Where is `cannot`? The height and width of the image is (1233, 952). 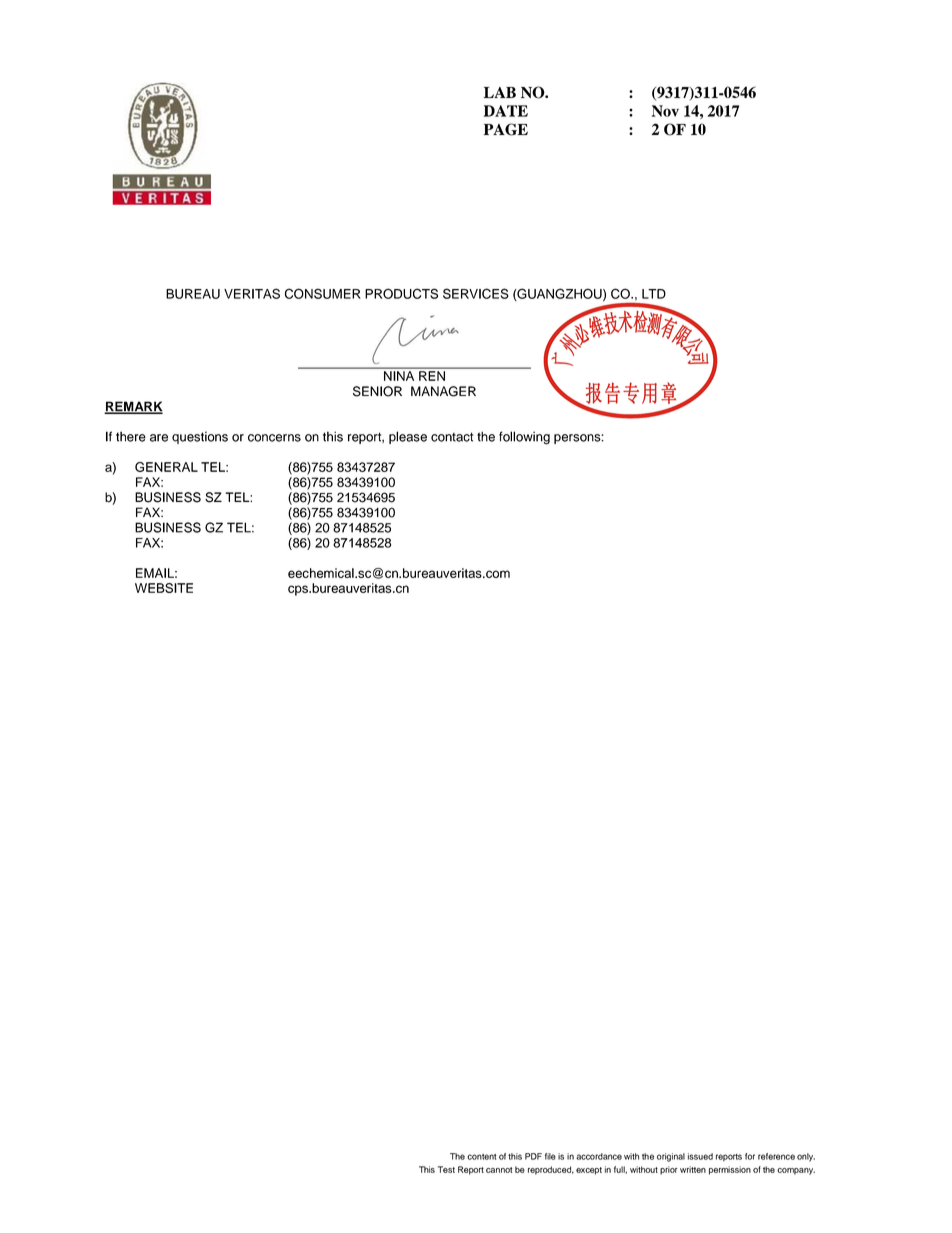
cannot is located at coordinates (499, 1170).
